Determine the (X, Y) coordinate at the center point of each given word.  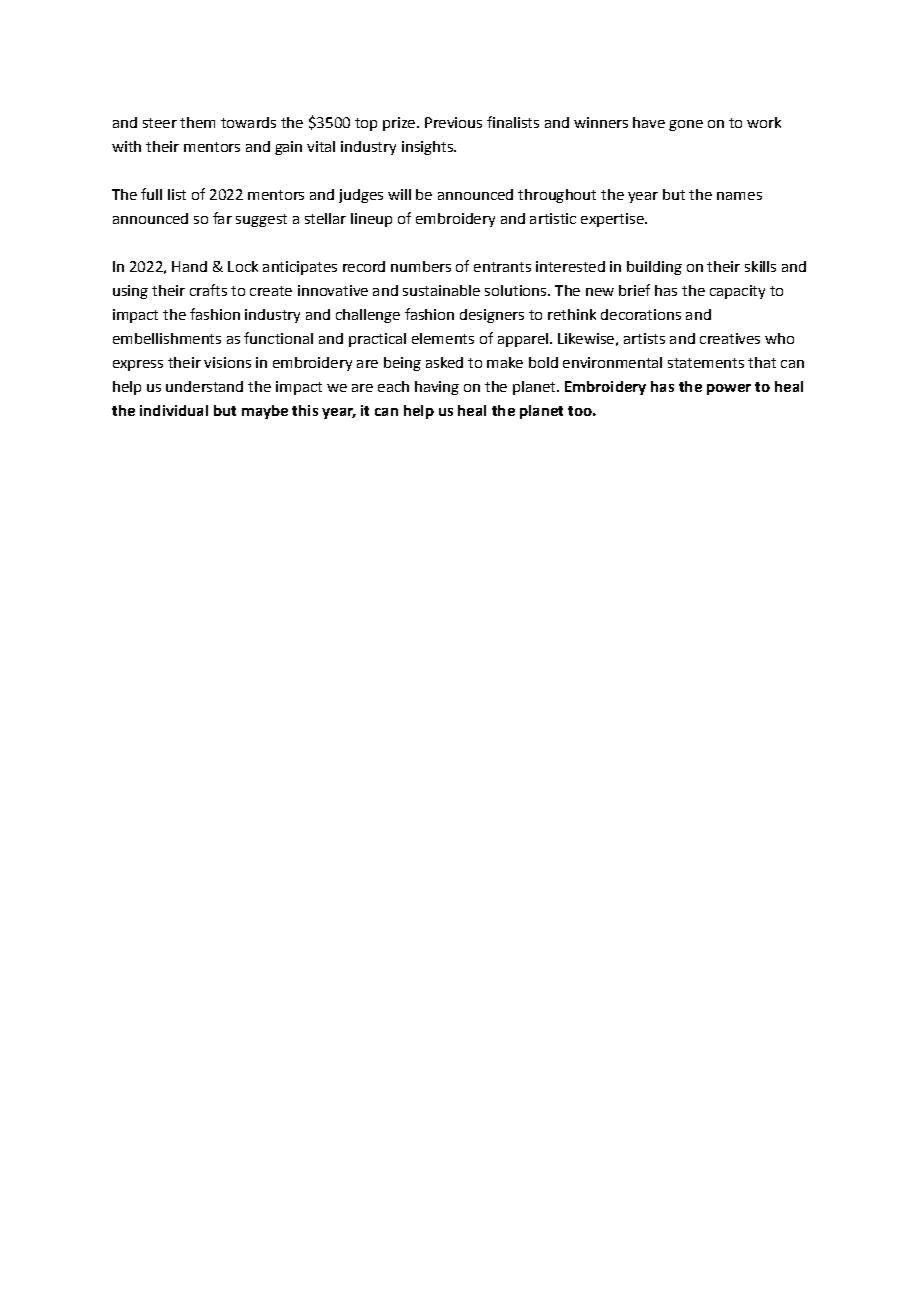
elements (443, 338)
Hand (189, 266)
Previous (453, 122)
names (739, 196)
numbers (421, 266)
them (197, 122)
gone (686, 125)
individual (174, 410)
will (399, 194)
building (654, 268)
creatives (730, 338)
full (151, 194)
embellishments (167, 338)
